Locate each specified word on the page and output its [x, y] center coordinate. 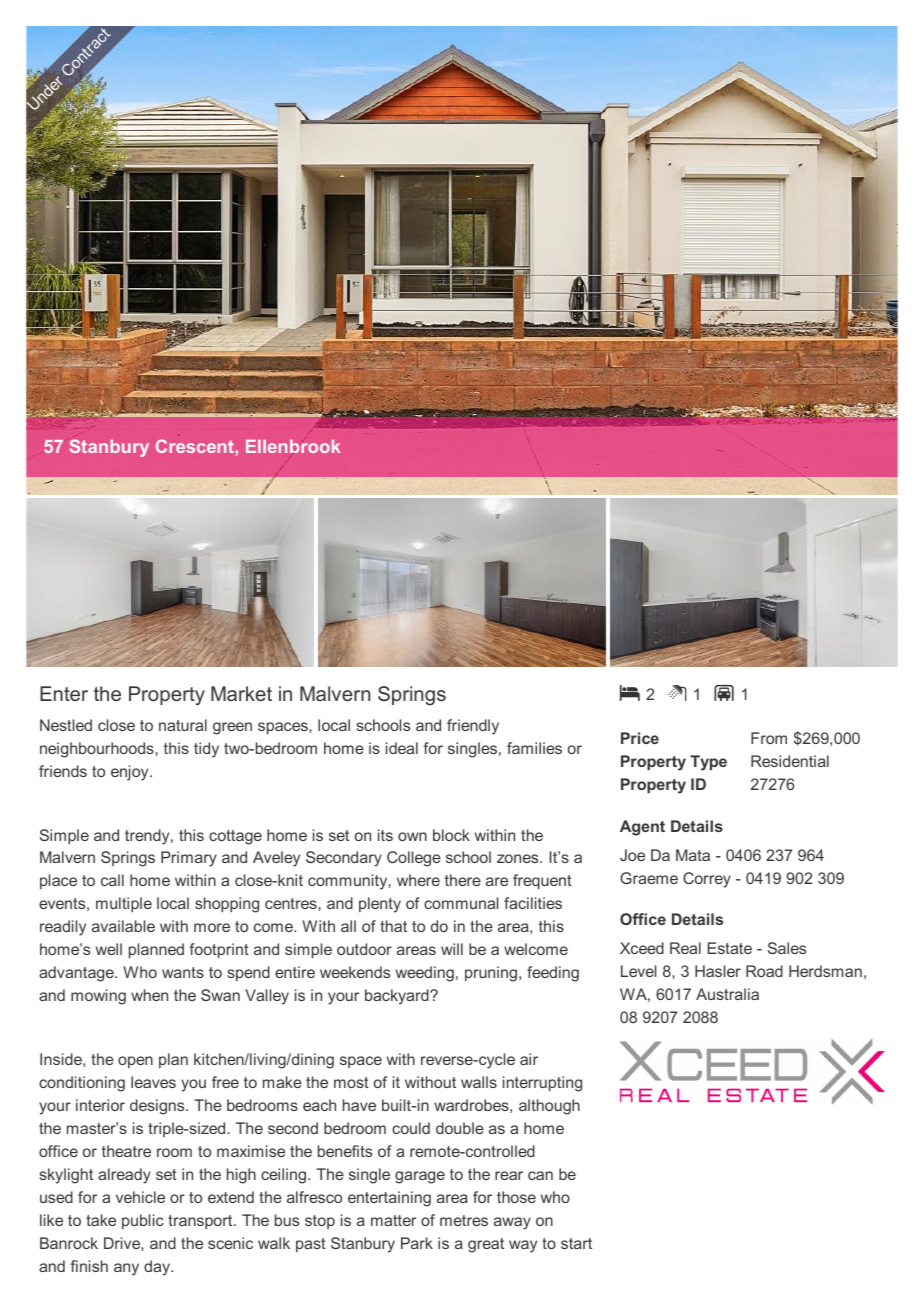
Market [241, 693]
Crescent [196, 446]
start [576, 1243]
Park [417, 1243]
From [769, 738]
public [143, 1221]
